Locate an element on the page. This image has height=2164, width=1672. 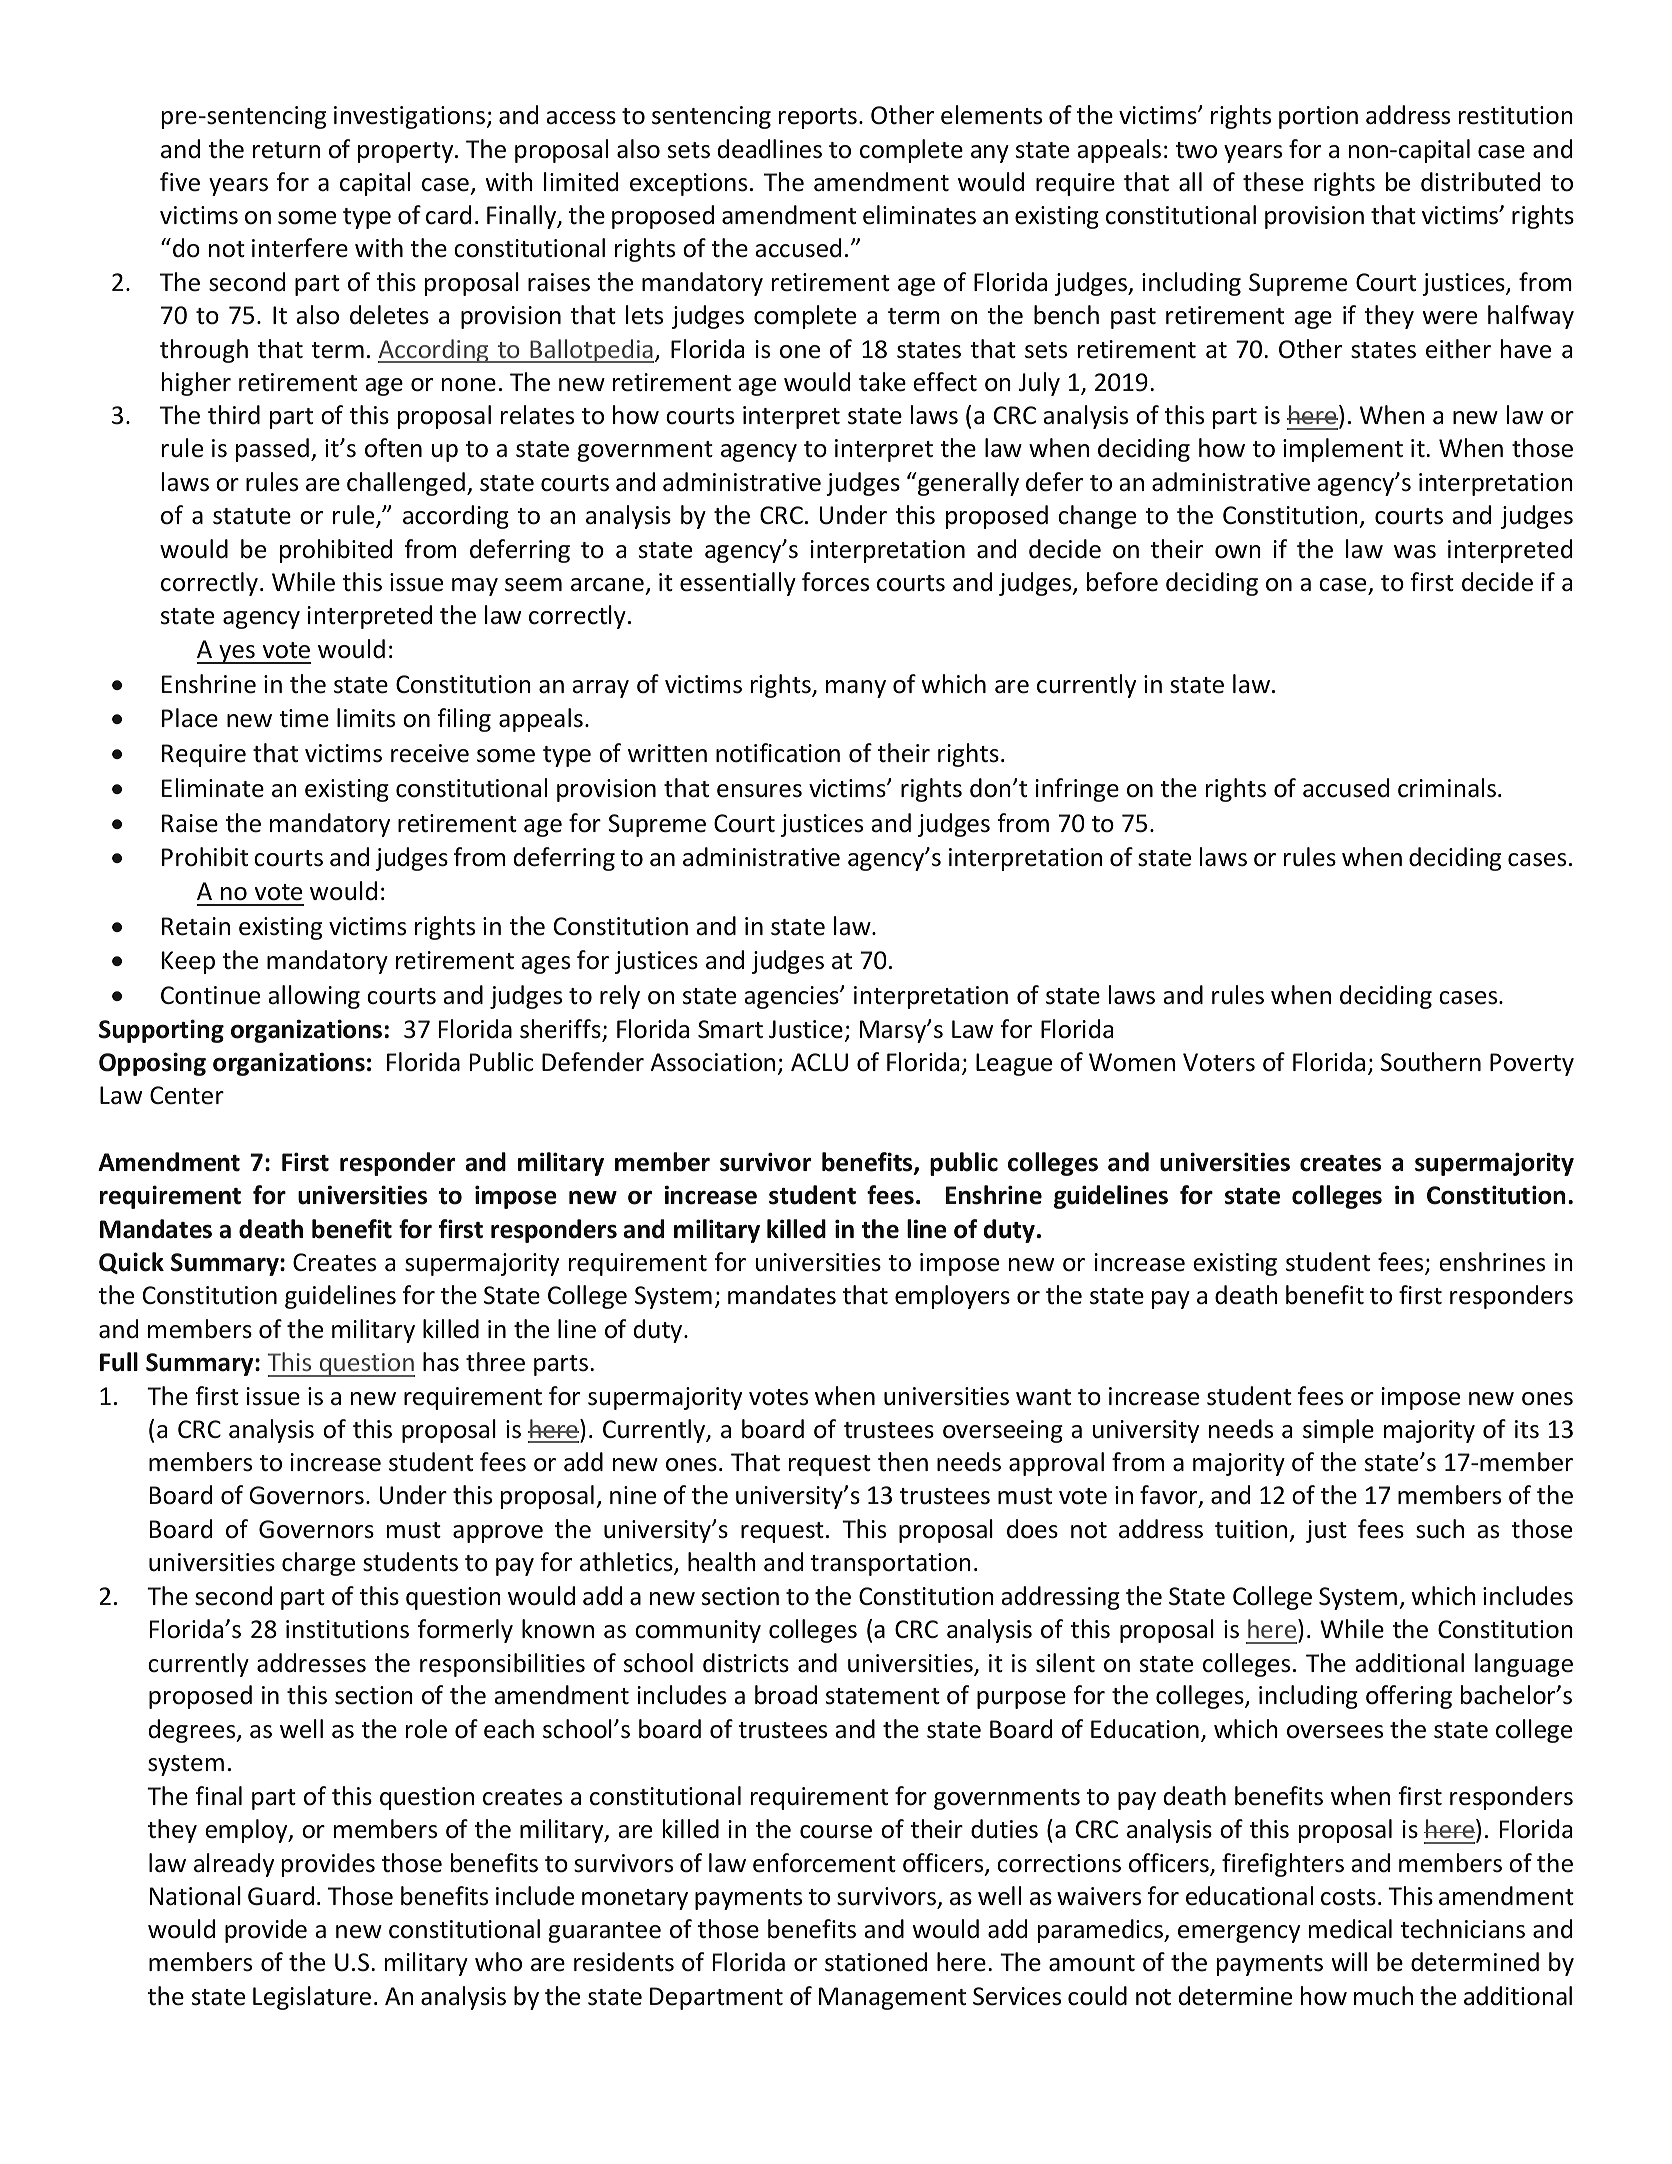
return is located at coordinates (286, 150).
